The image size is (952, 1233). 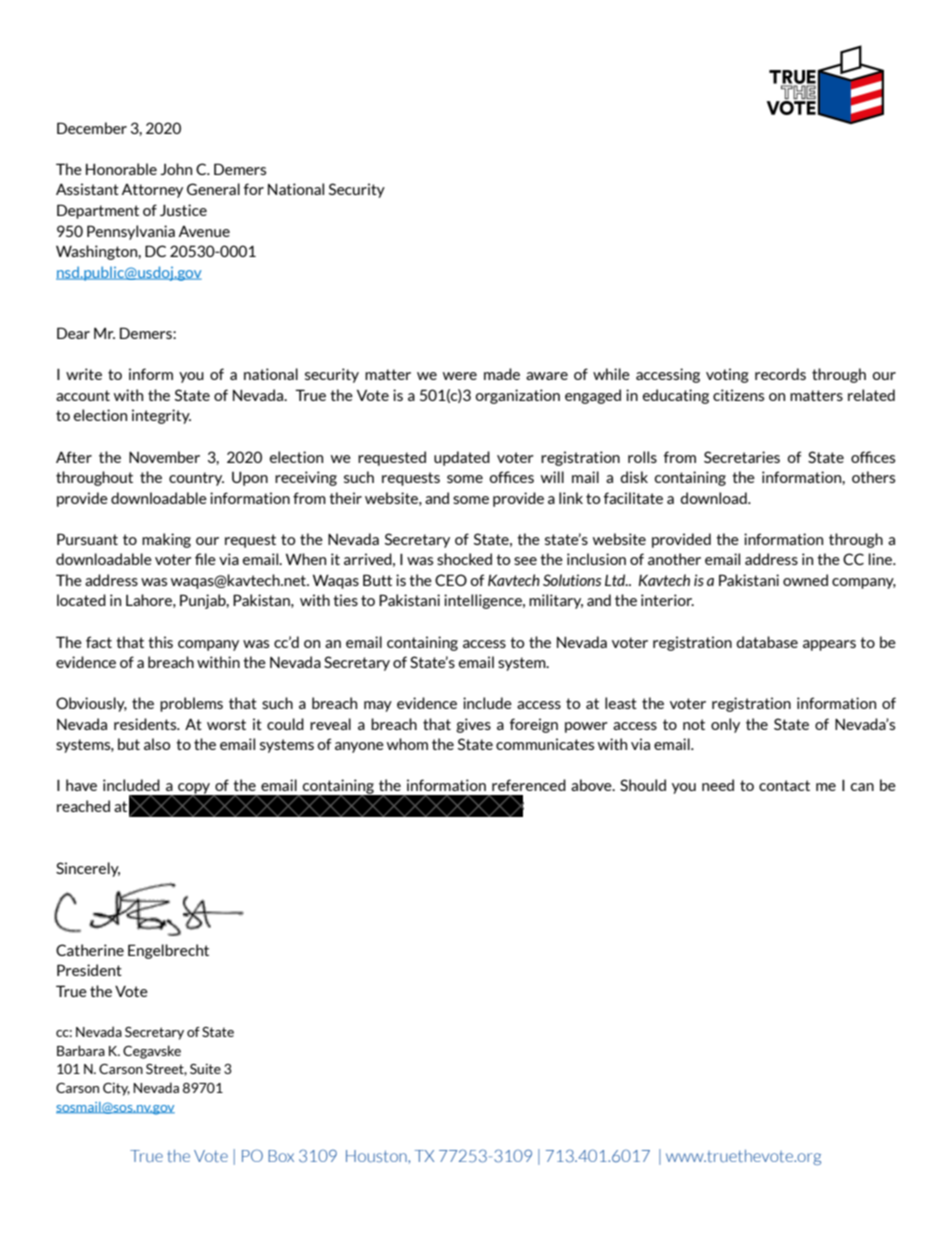 What do you see at coordinates (281, 1156) in the document?
I see `Box` at bounding box center [281, 1156].
